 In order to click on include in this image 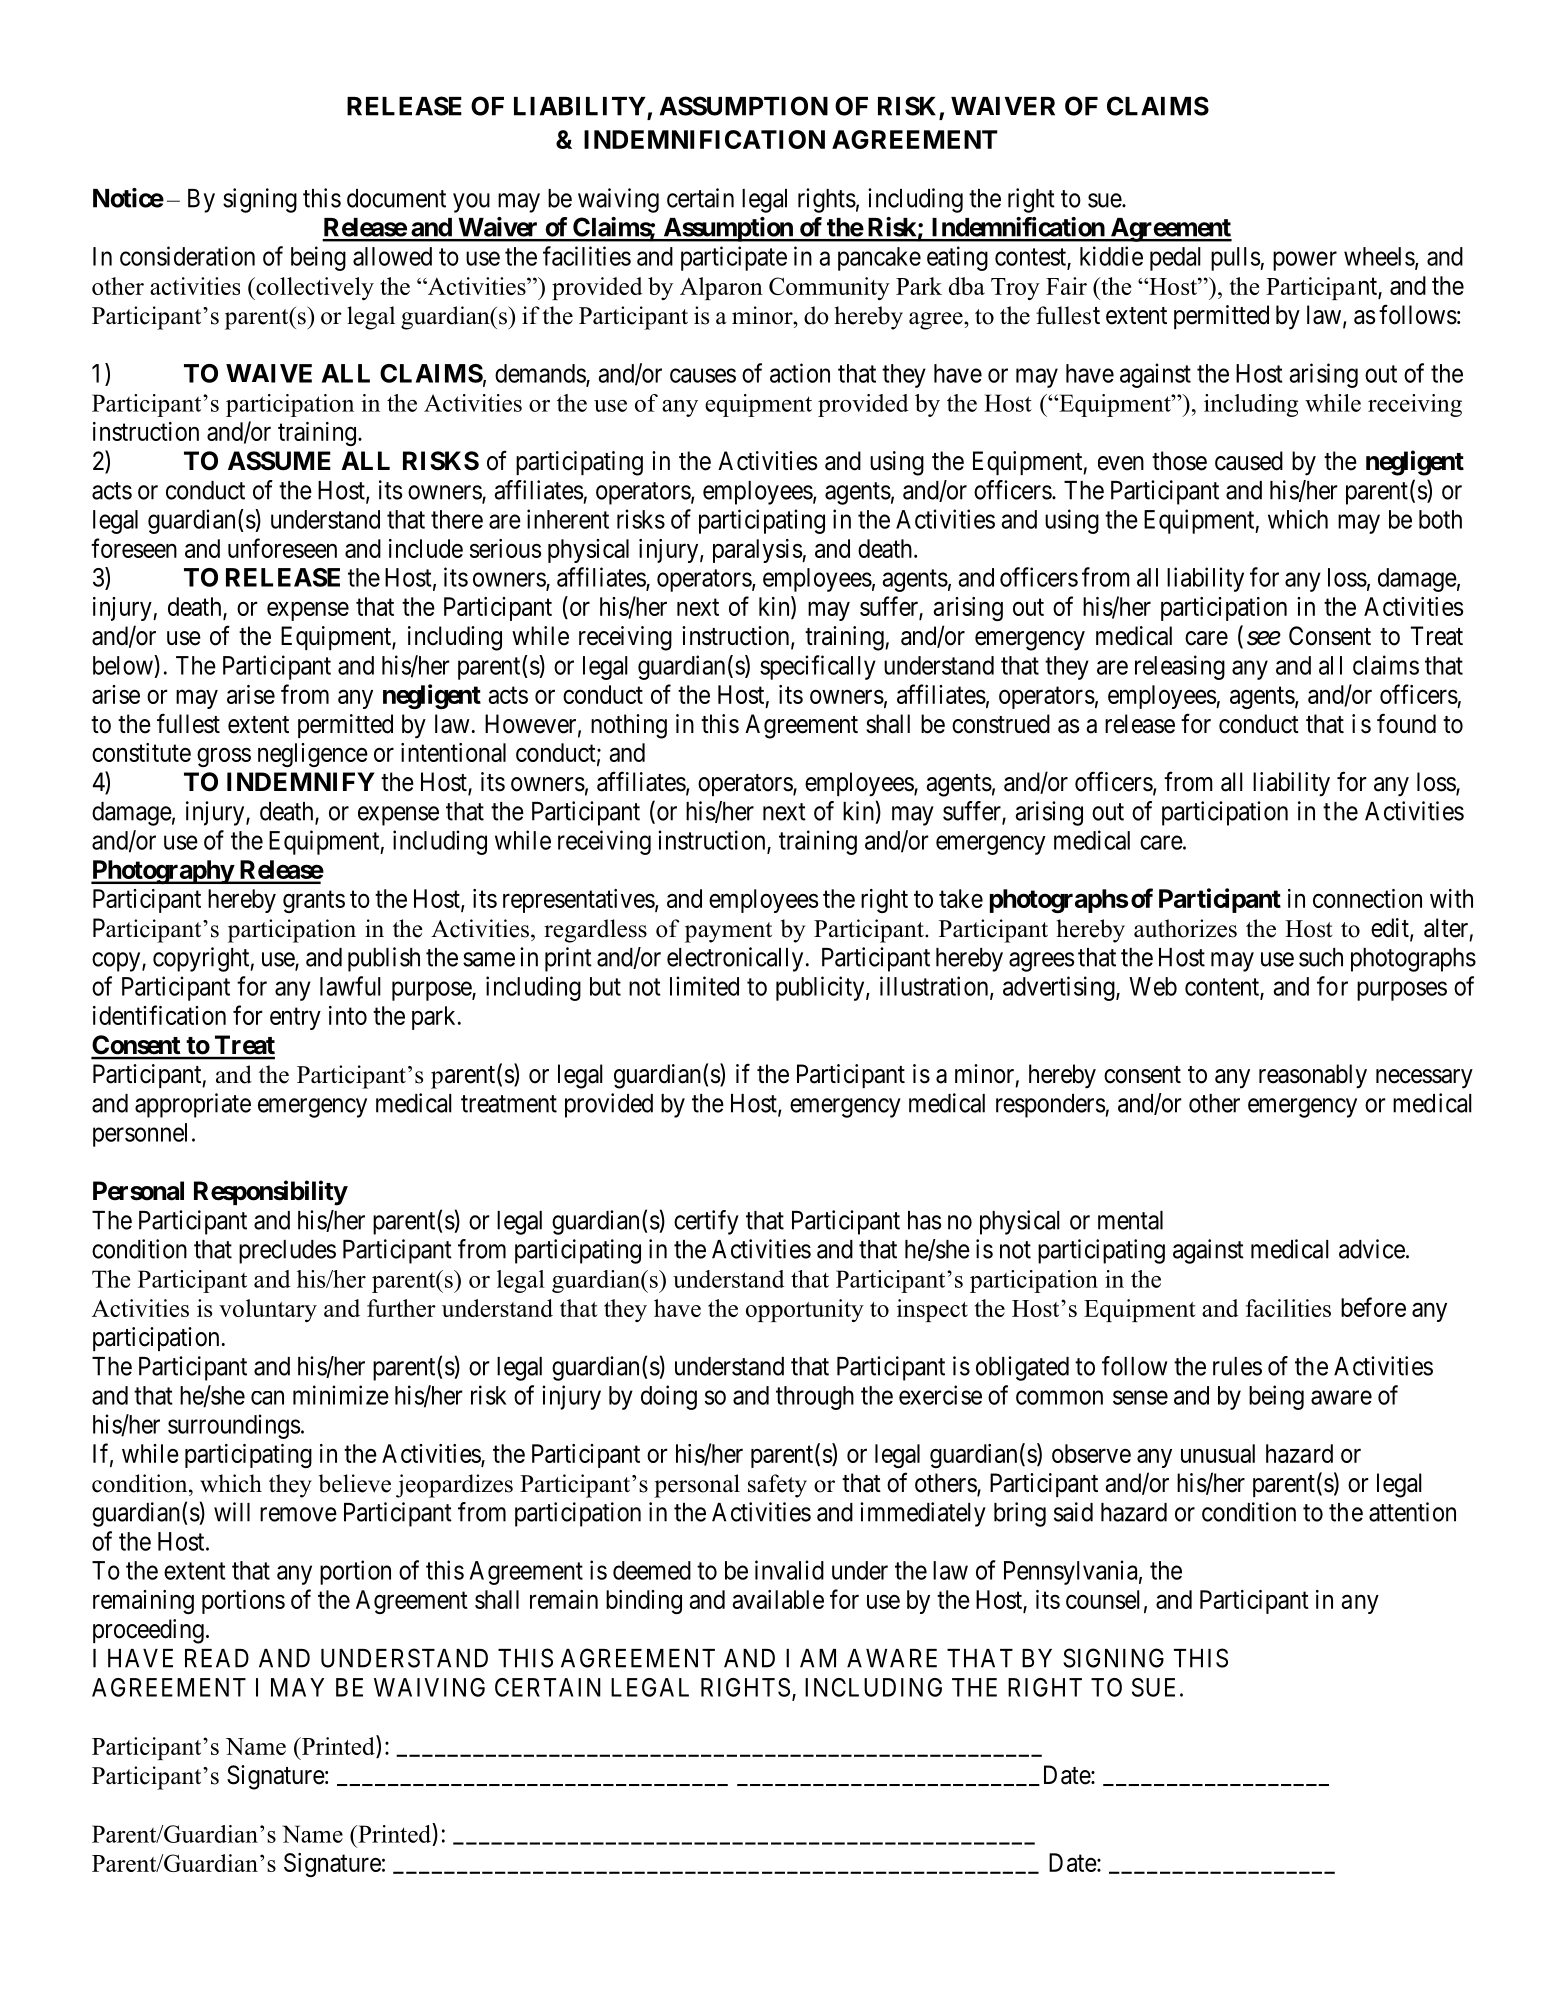, I will do `click(426, 548)`.
